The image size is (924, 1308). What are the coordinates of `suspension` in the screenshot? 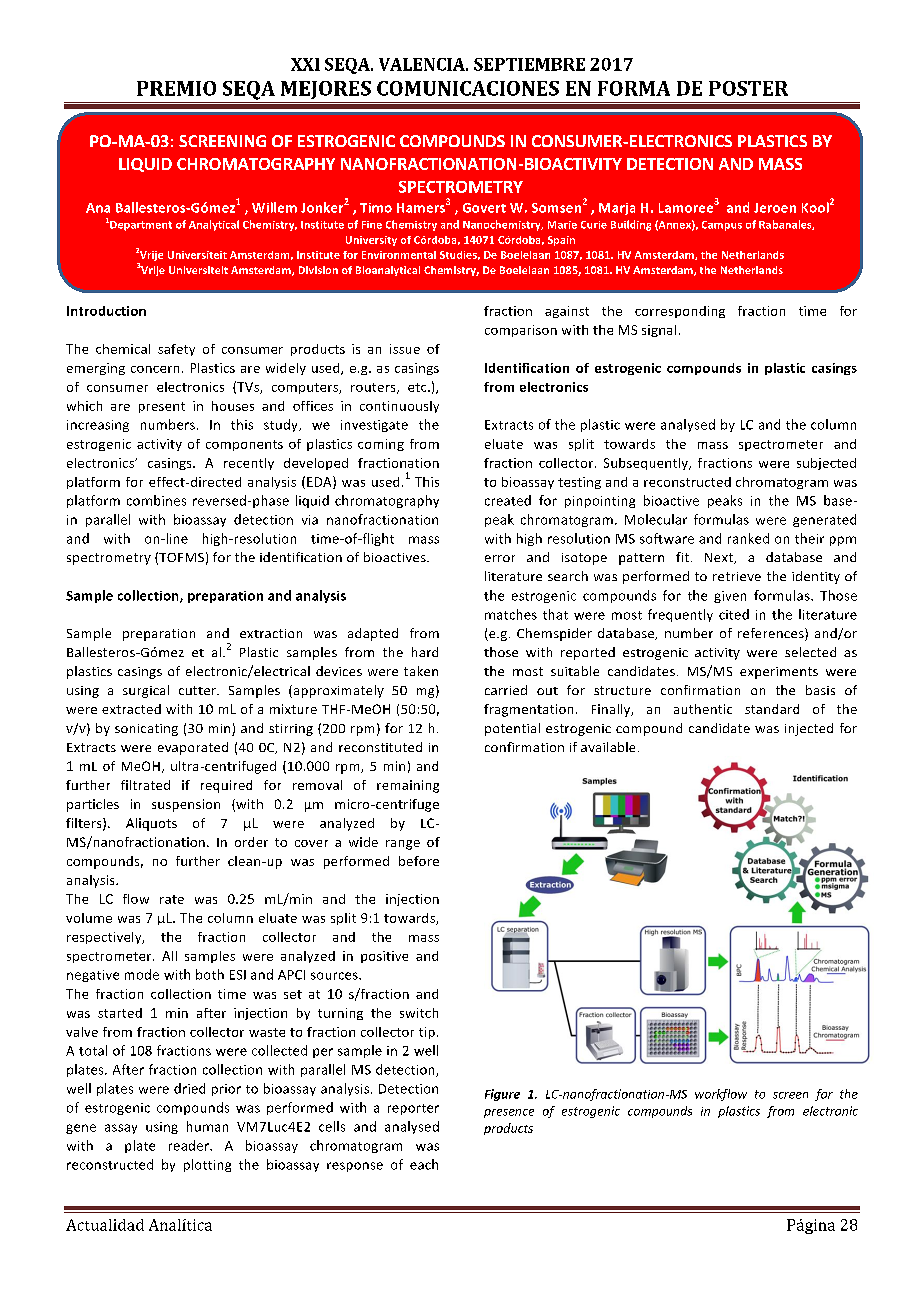 It's located at (186, 805).
